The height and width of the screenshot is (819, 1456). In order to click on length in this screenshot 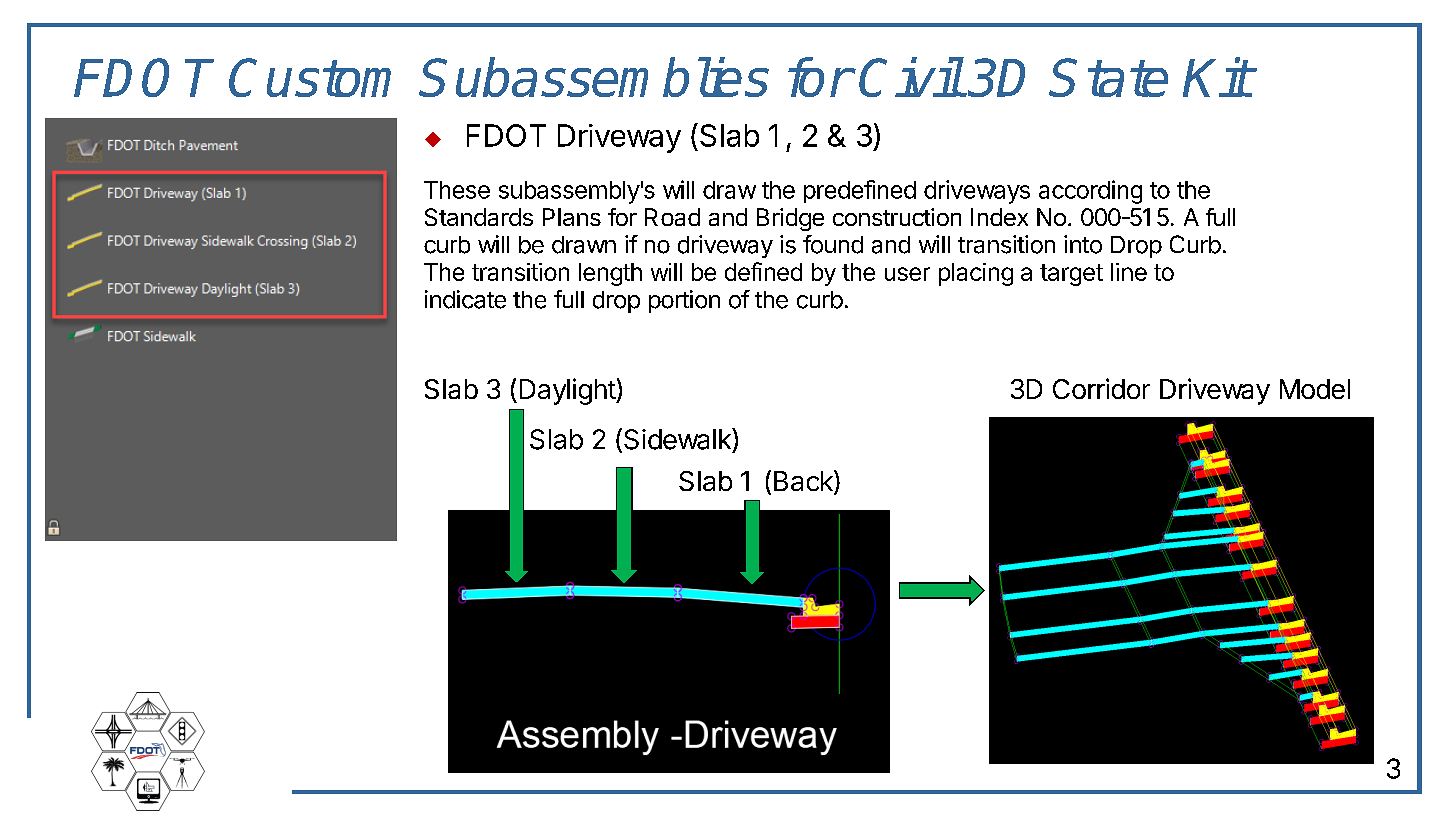, I will do `click(610, 274)`.
